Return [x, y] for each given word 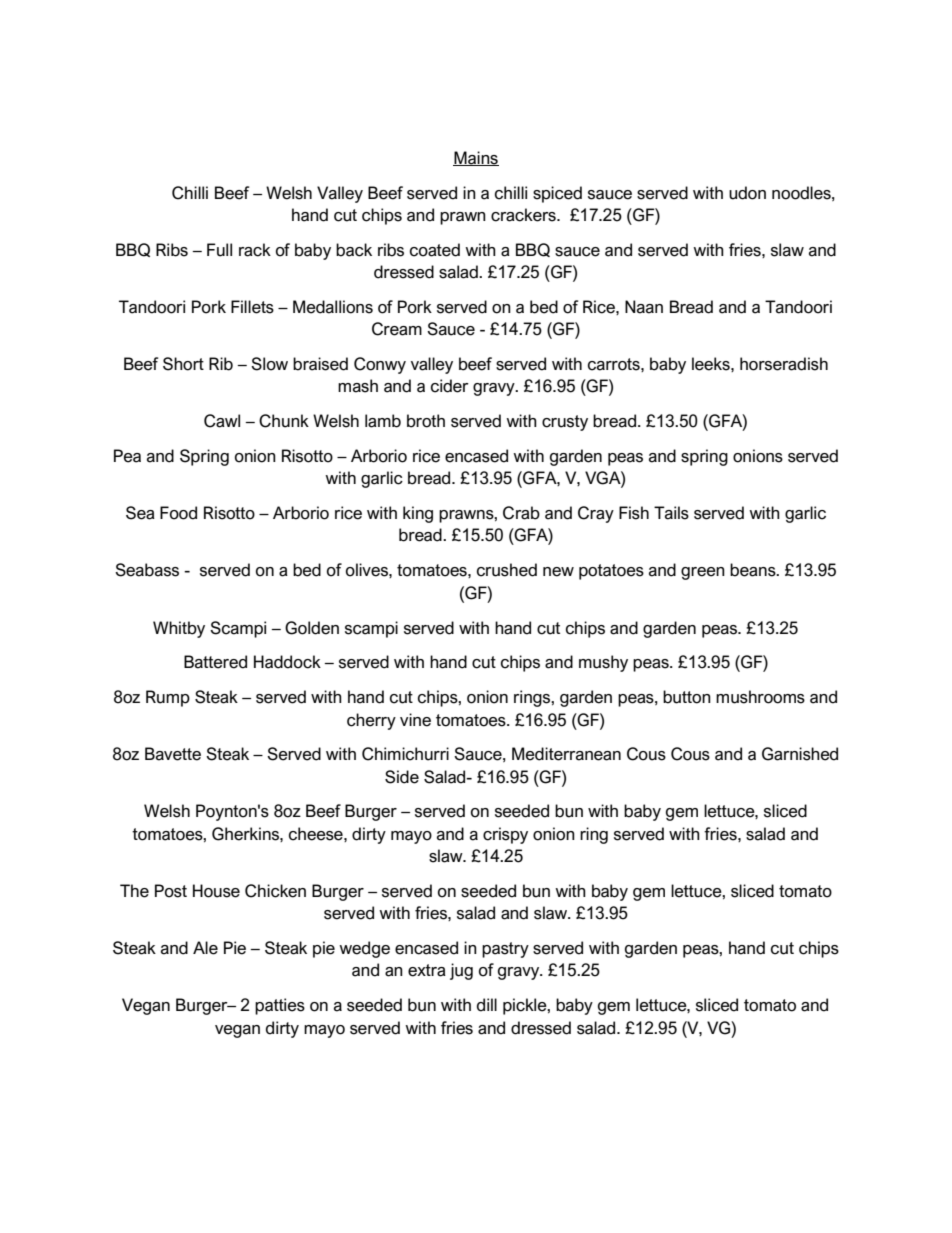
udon [747, 193]
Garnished [800, 754]
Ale [205, 948]
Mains [476, 158]
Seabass [147, 570]
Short [183, 364]
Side [402, 777]
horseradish [784, 364]
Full [219, 250]
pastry [505, 950]
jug [461, 971]
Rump [168, 698]
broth [426, 421]
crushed [507, 570]
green [703, 573]
